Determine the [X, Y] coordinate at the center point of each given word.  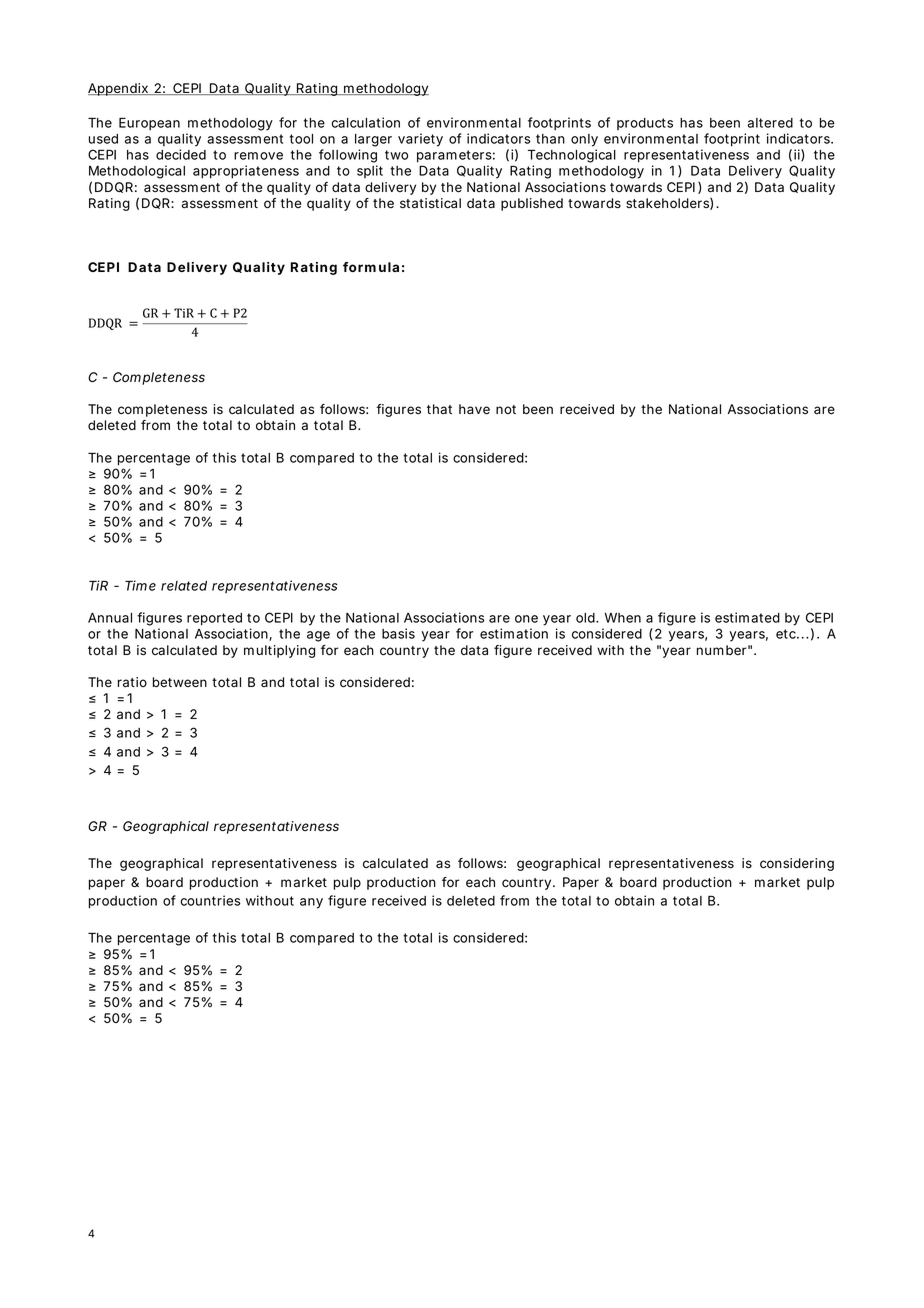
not [506, 409]
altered [770, 123]
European [149, 124]
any [311, 903]
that [439, 409]
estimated [747, 617]
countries [210, 900]
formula [371, 267]
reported [214, 619]
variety [420, 140]
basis [398, 633]
